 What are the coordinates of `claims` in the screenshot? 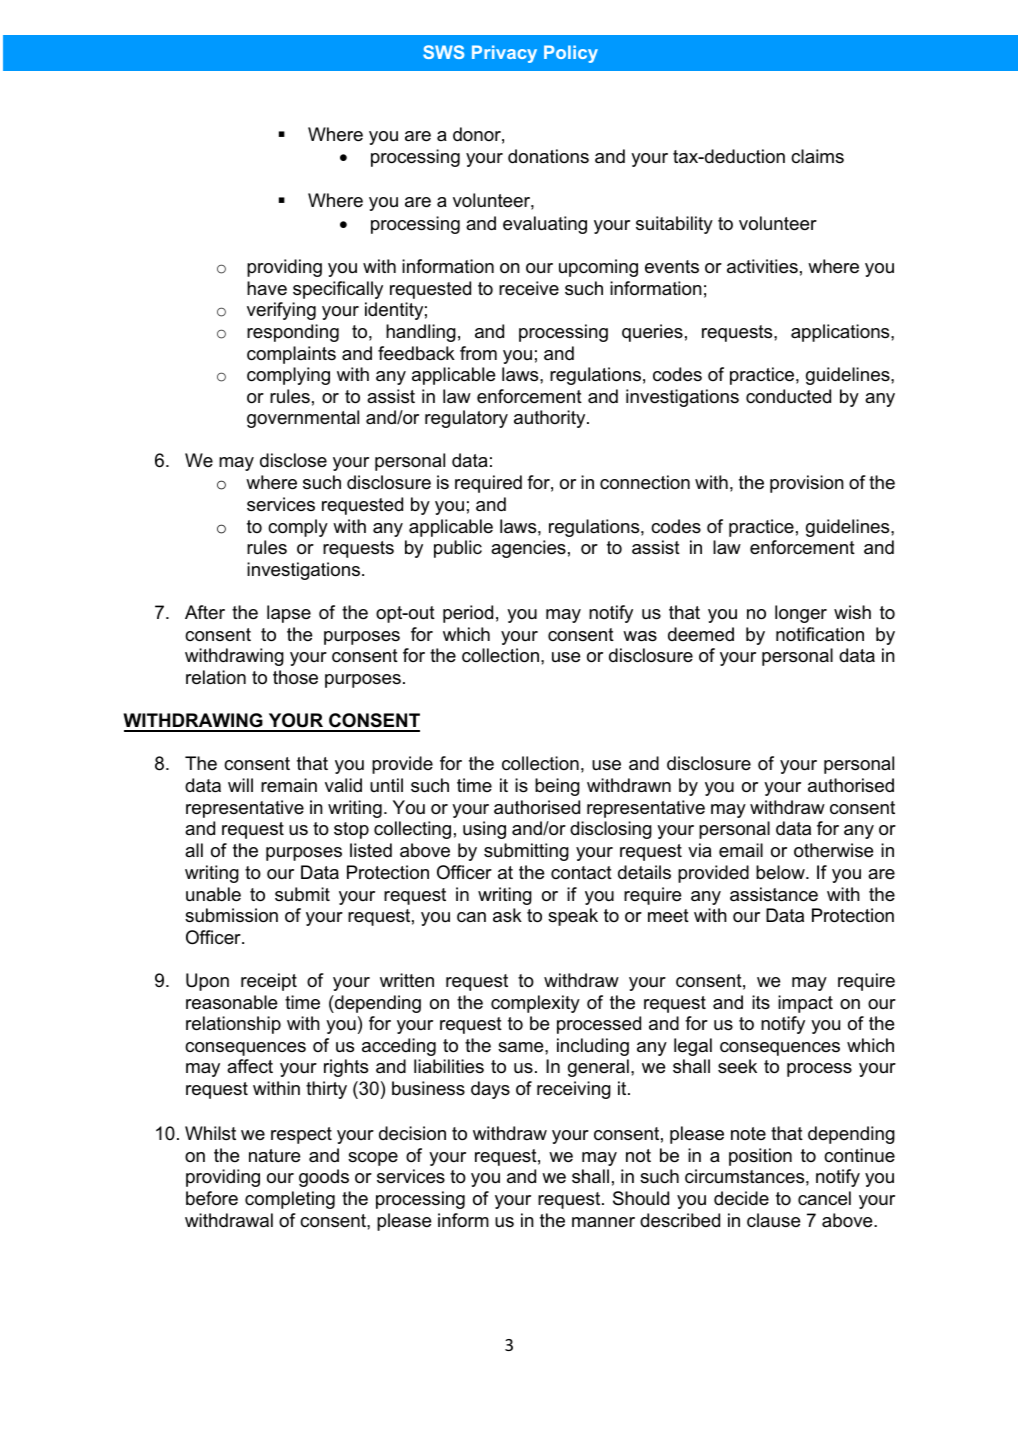 It's located at (817, 156).
